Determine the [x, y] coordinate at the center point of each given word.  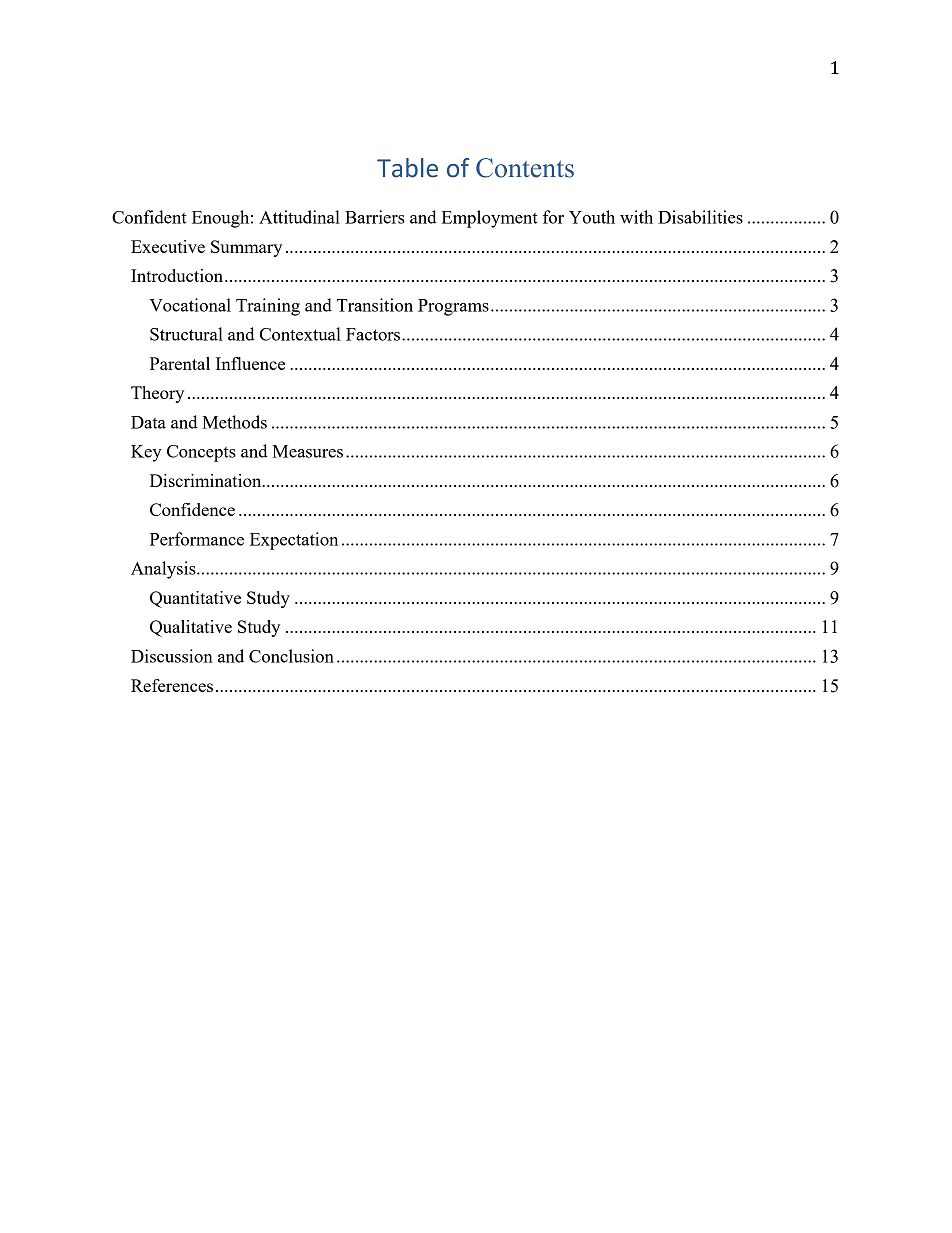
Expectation [294, 541]
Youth [592, 217]
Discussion [172, 656]
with [636, 217]
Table [407, 168]
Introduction [177, 275]
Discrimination [207, 480]
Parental [180, 363]
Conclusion [291, 656]
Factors [374, 334]
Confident [149, 217]
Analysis [164, 570]
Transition [375, 305]
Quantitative [195, 599]
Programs [453, 307]
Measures [307, 451]
